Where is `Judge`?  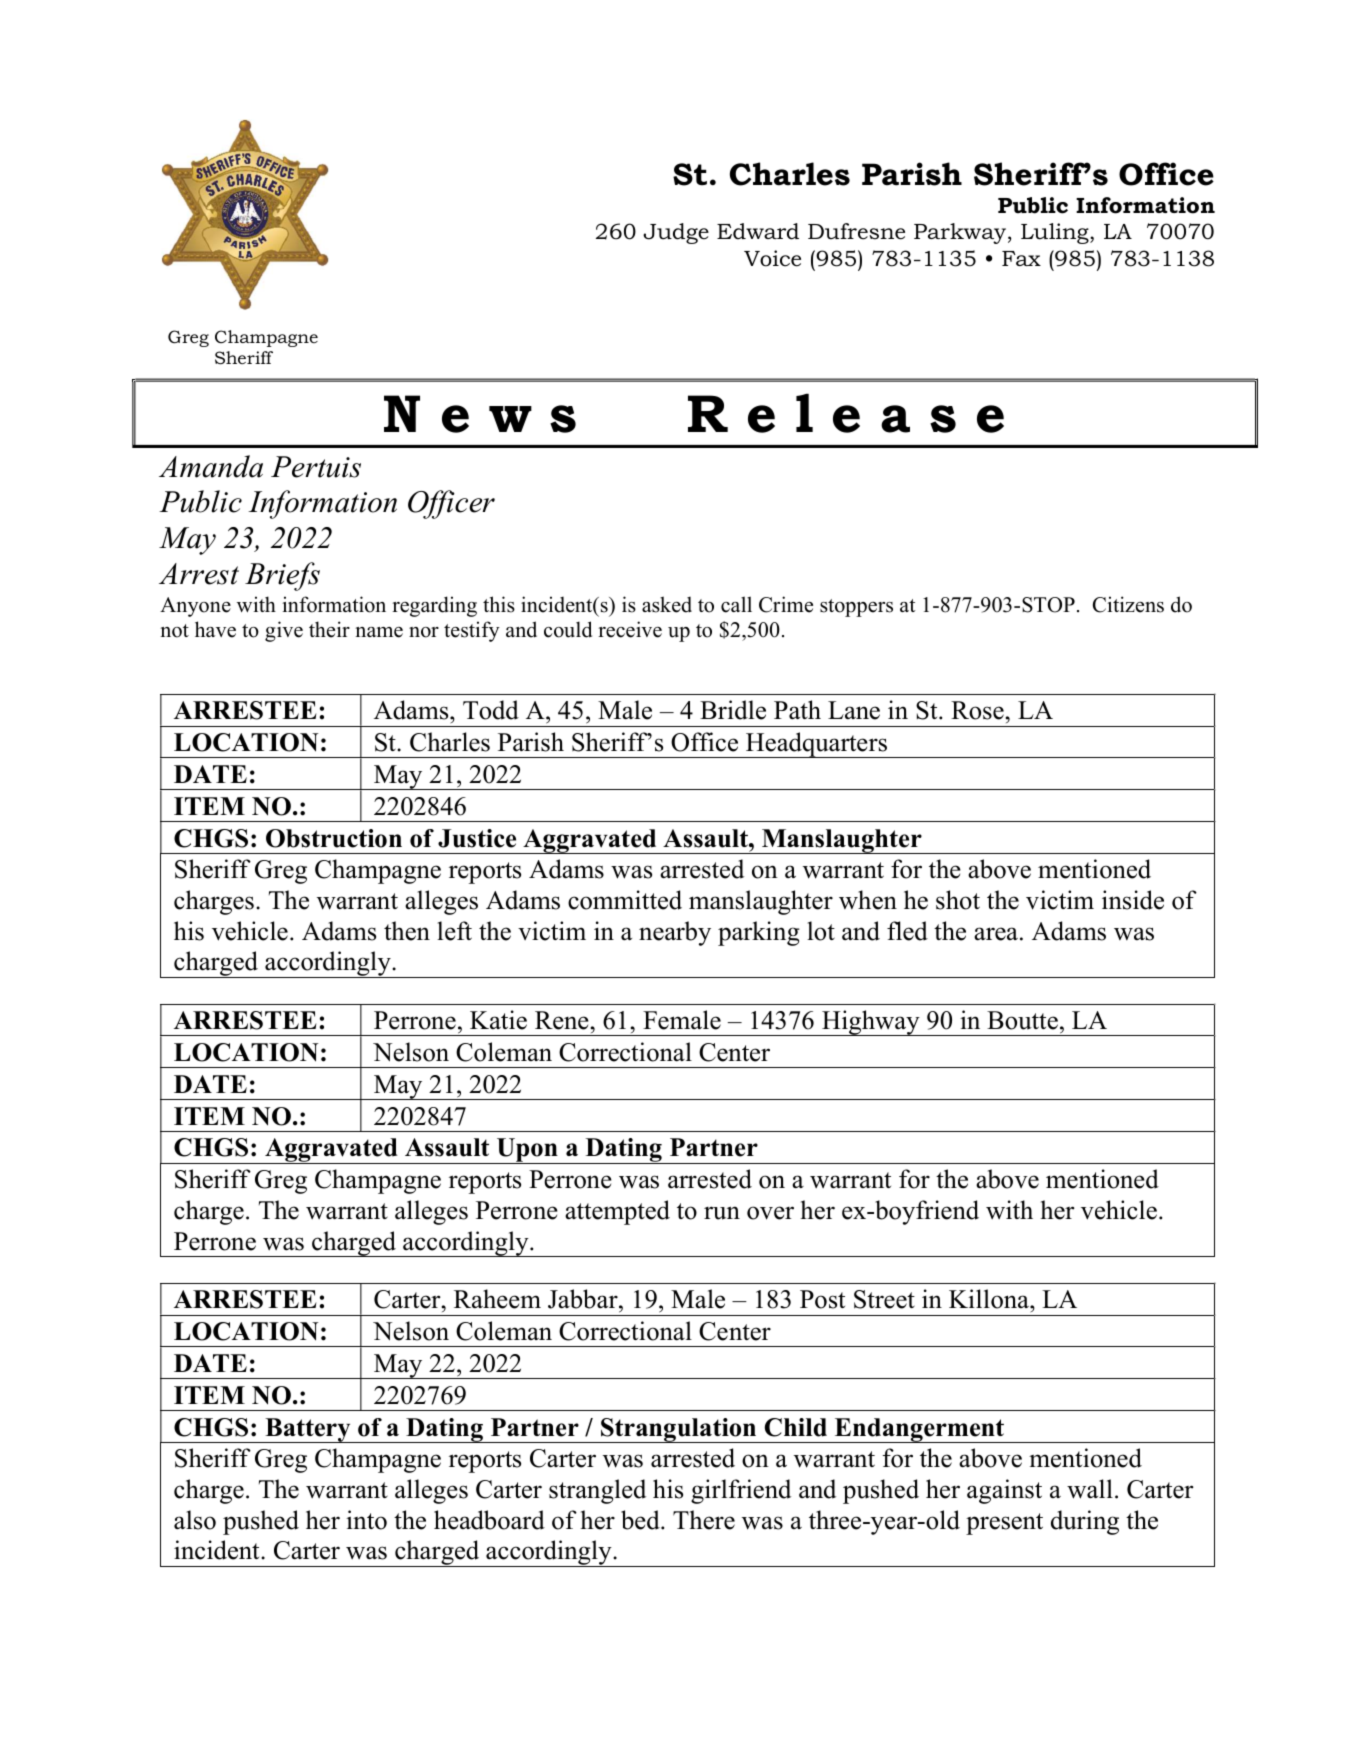
Judge is located at coordinates (676, 233).
